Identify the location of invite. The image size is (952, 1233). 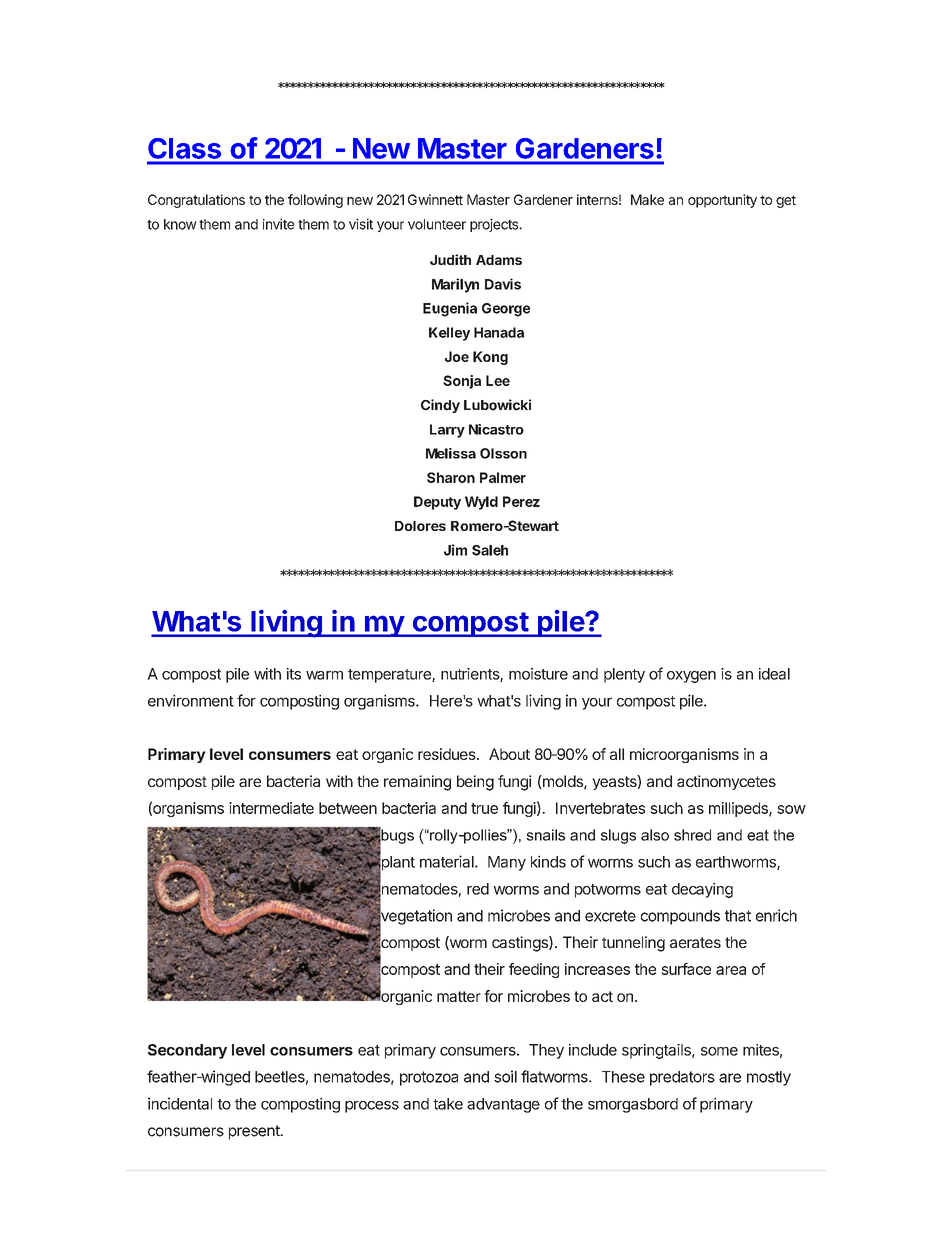
(278, 224).
